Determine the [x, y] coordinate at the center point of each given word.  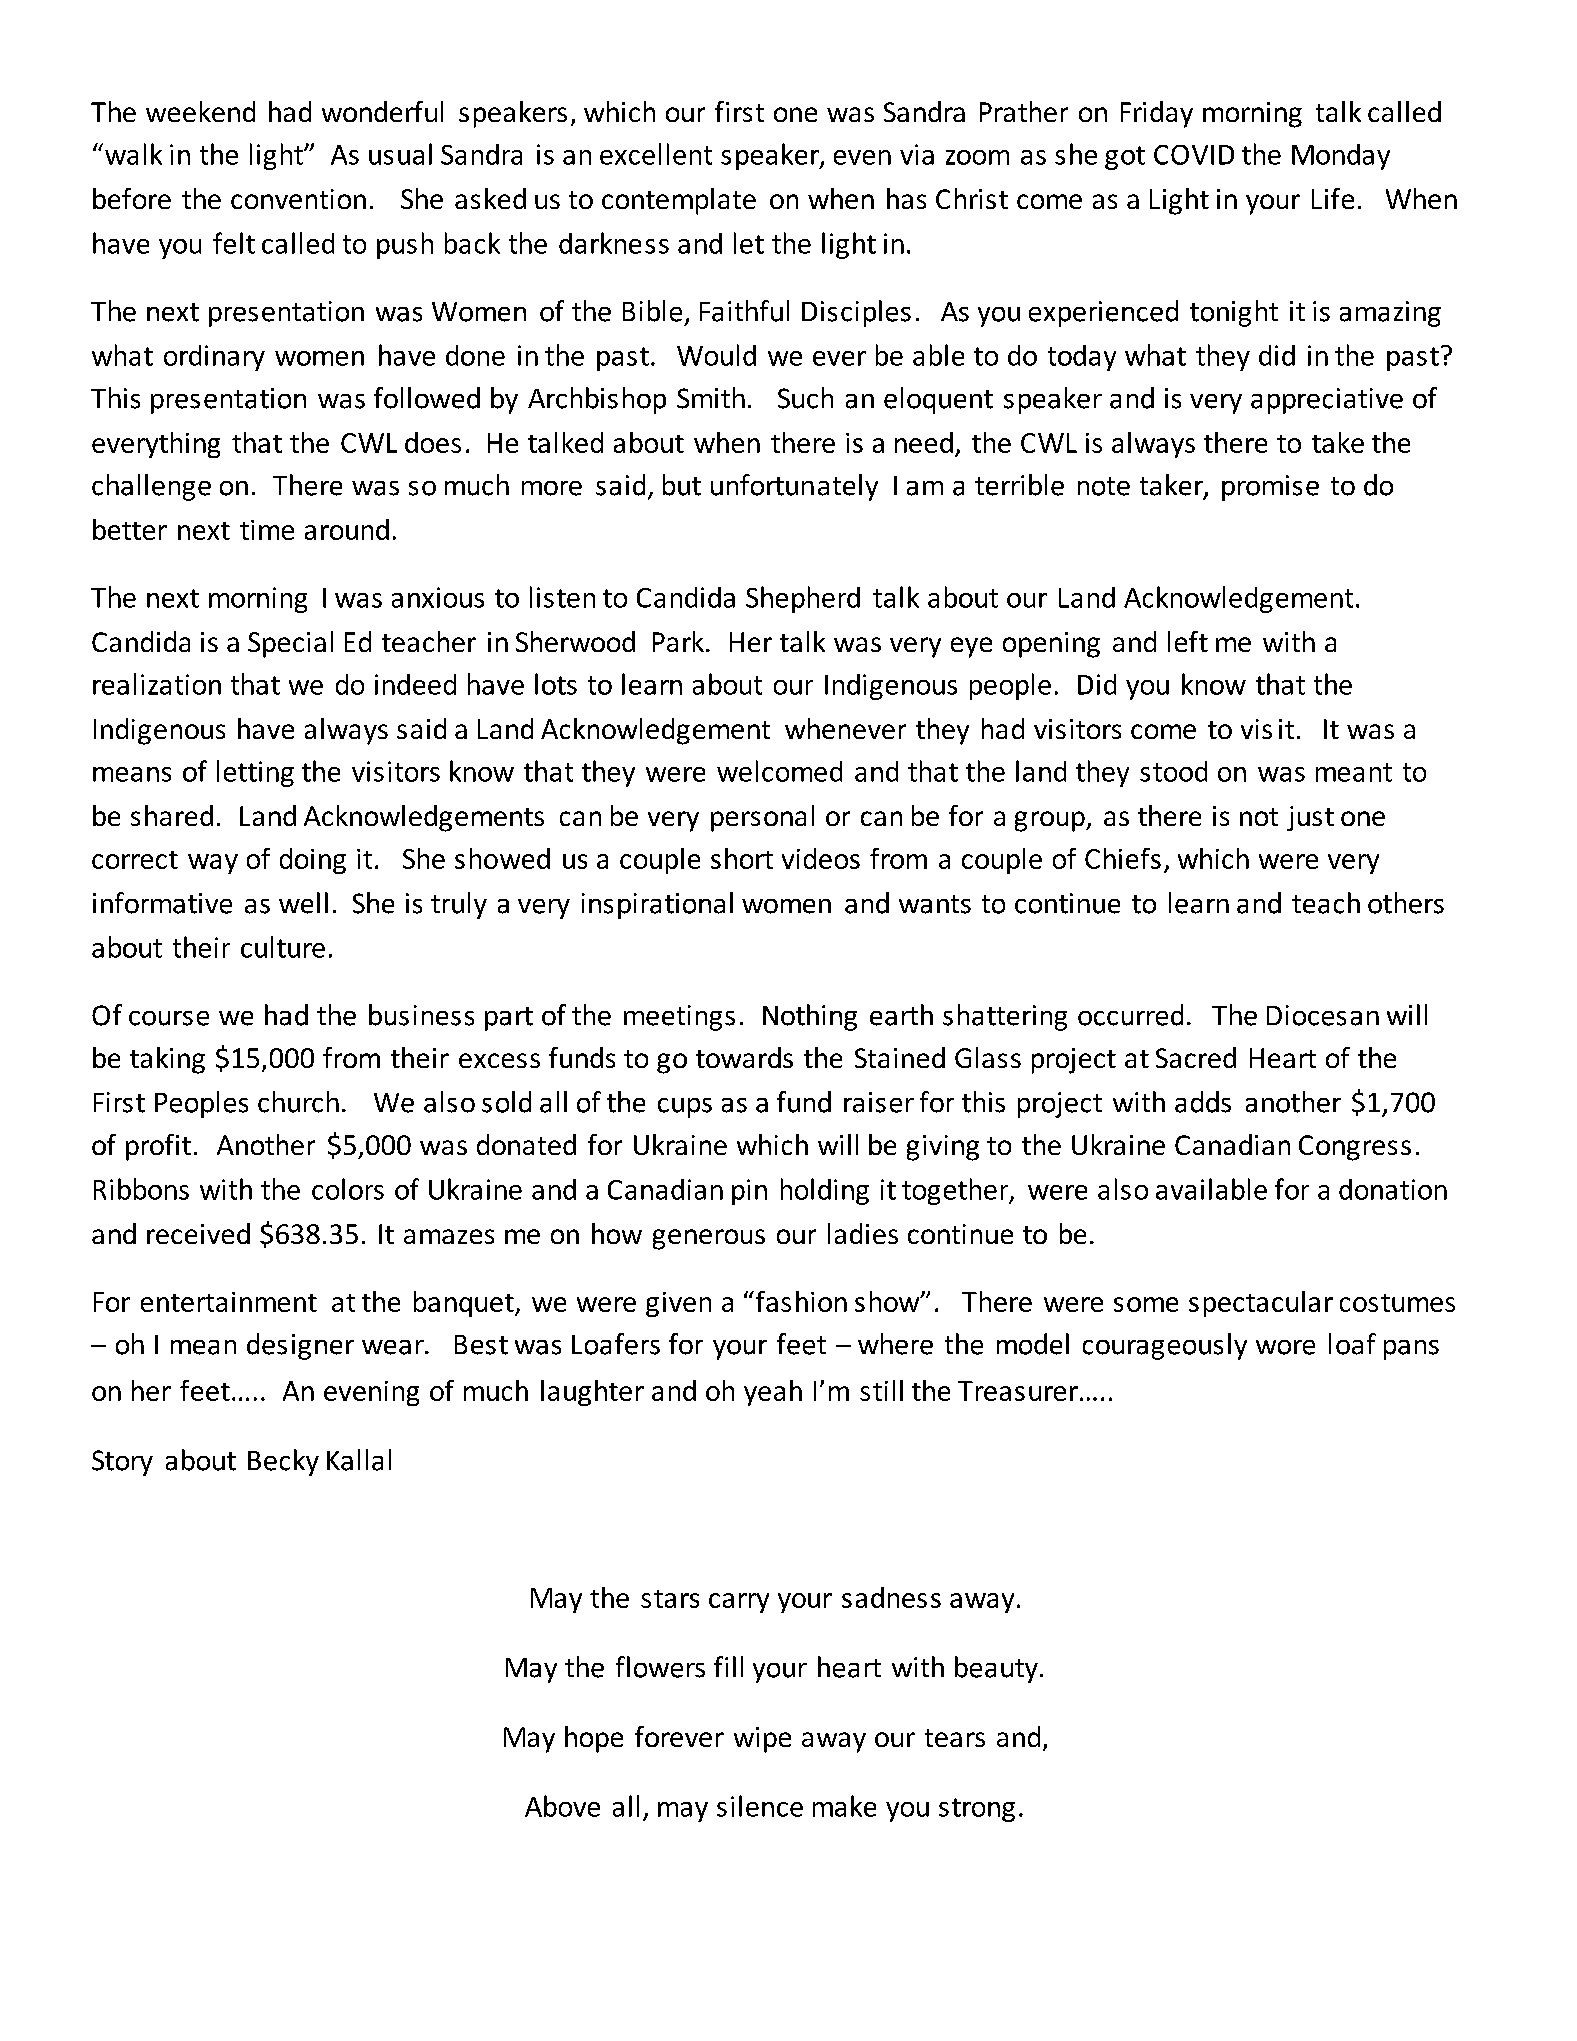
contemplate [679, 201]
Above [562, 1806]
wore [1285, 1347]
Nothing [810, 1017]
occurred [1130, 1015]
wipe [762, 1740]
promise [1270, 488]
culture [283, 947]
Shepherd [803, 599]
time [267, 530]
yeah [773, 1393]
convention [298, 199]
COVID [1194, 155]
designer [300, 1346]
